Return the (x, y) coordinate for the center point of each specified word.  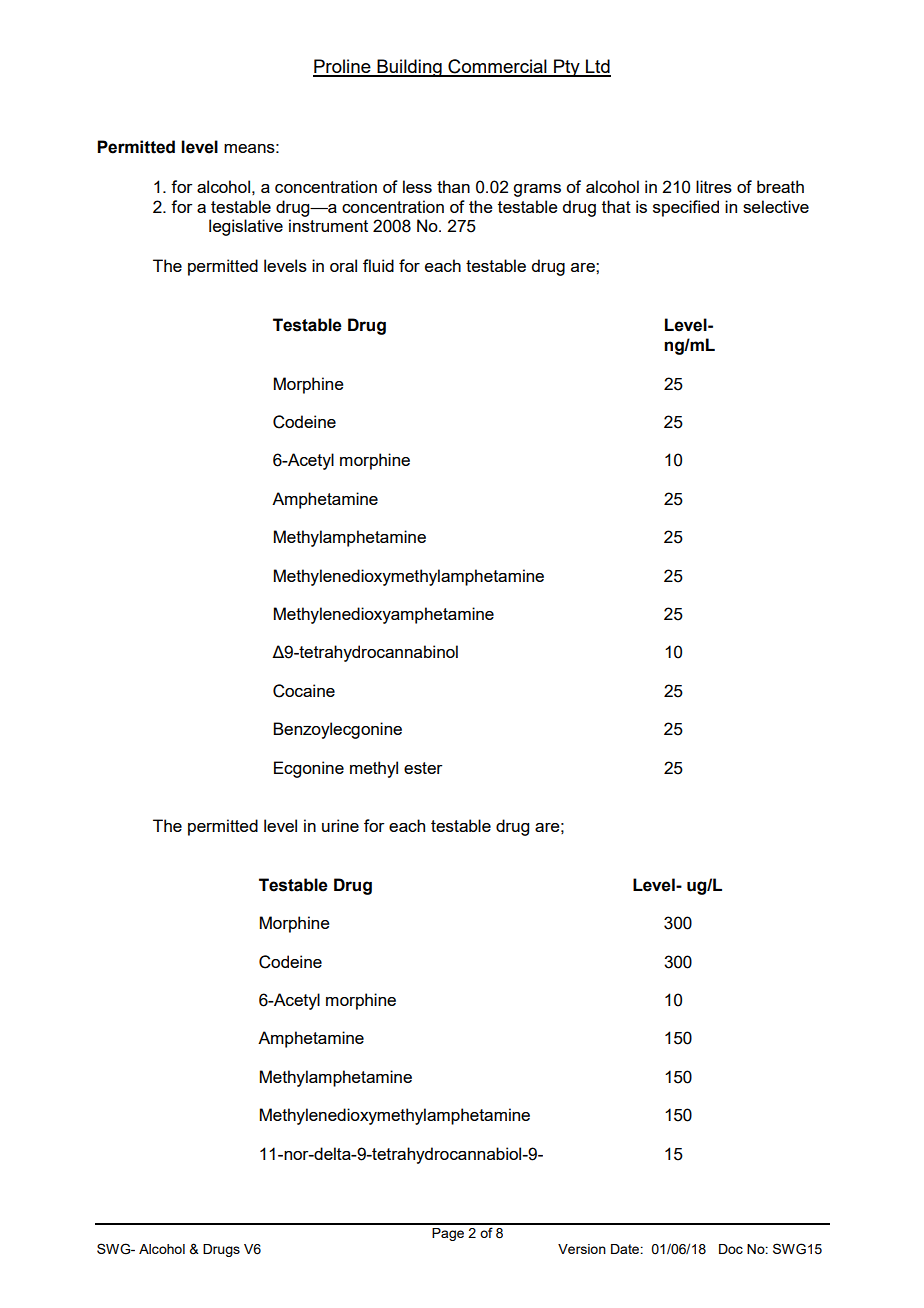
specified (686, 208)
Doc (731, 1249)
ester (423, 768)
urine (340, 825)
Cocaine (304, 691)
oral (343, 265)
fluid (378, 265)
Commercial (497, 67)
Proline (343, 67)
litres (714, 186)
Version (582, 1249)
